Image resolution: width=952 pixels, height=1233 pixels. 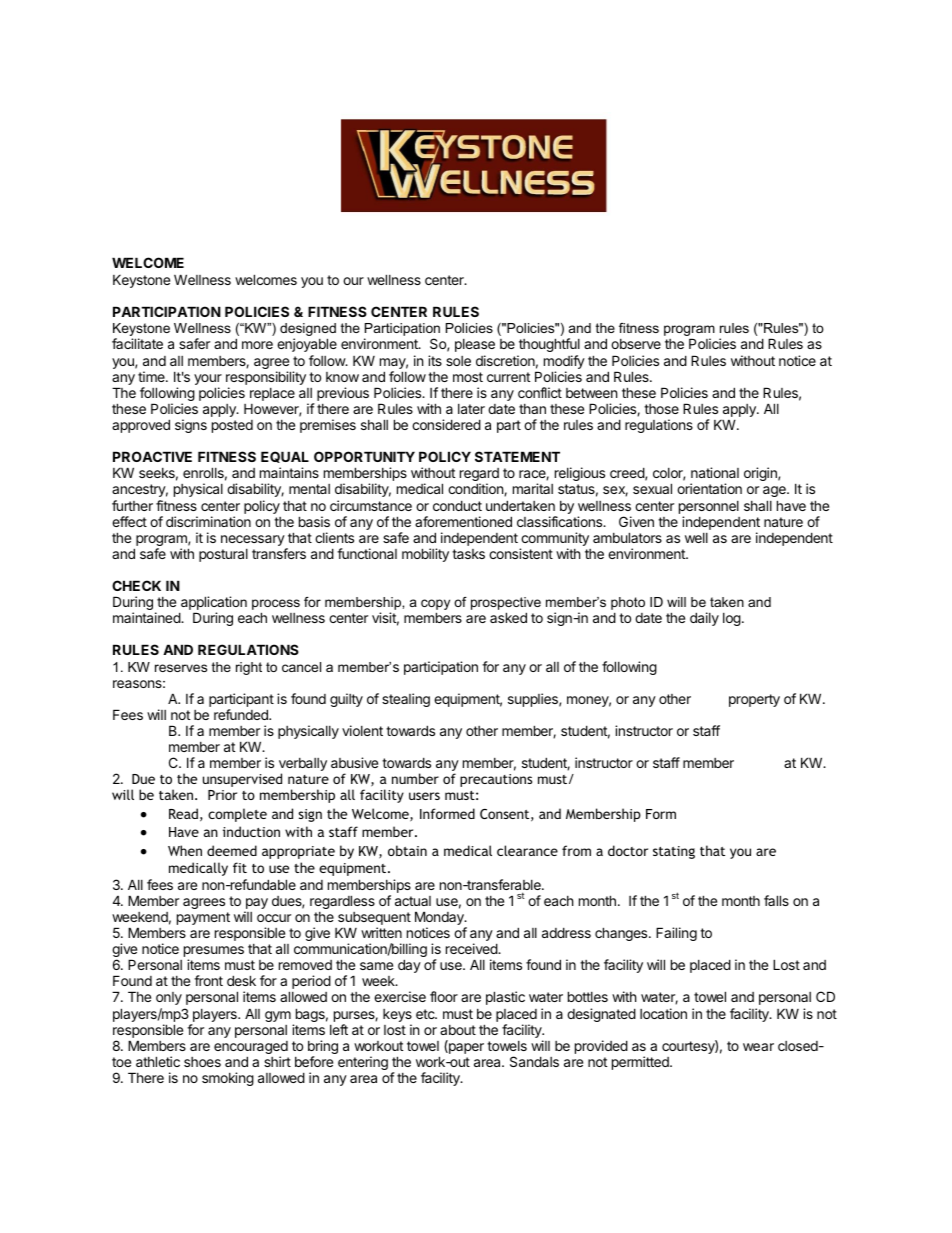 What do you see at coordinates (406, 700) in the image?
I see `stealing` at bounding box center [406, 700].
